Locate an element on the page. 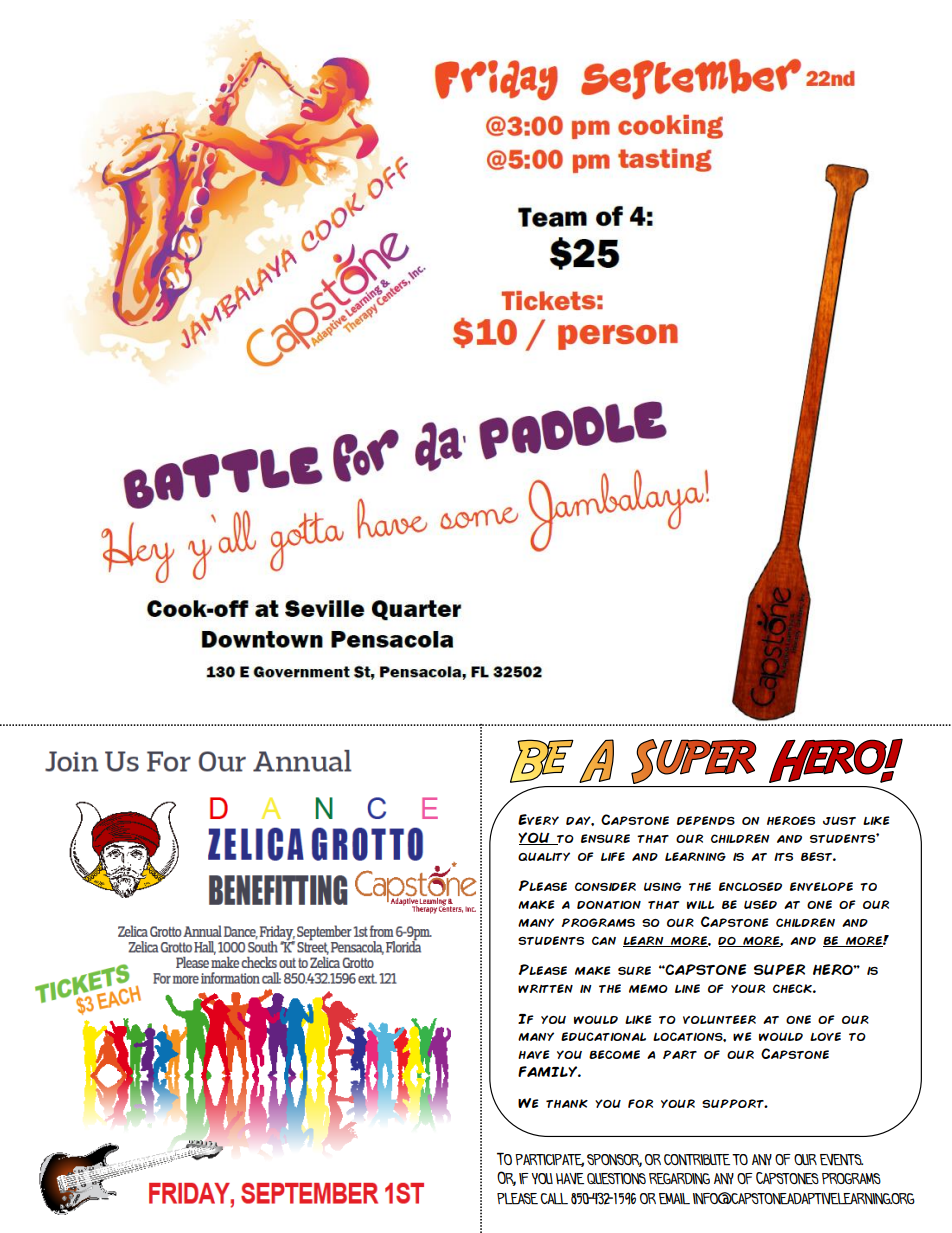 This image has height=1233, width=952. depends is located at coordinates (706, 820).
